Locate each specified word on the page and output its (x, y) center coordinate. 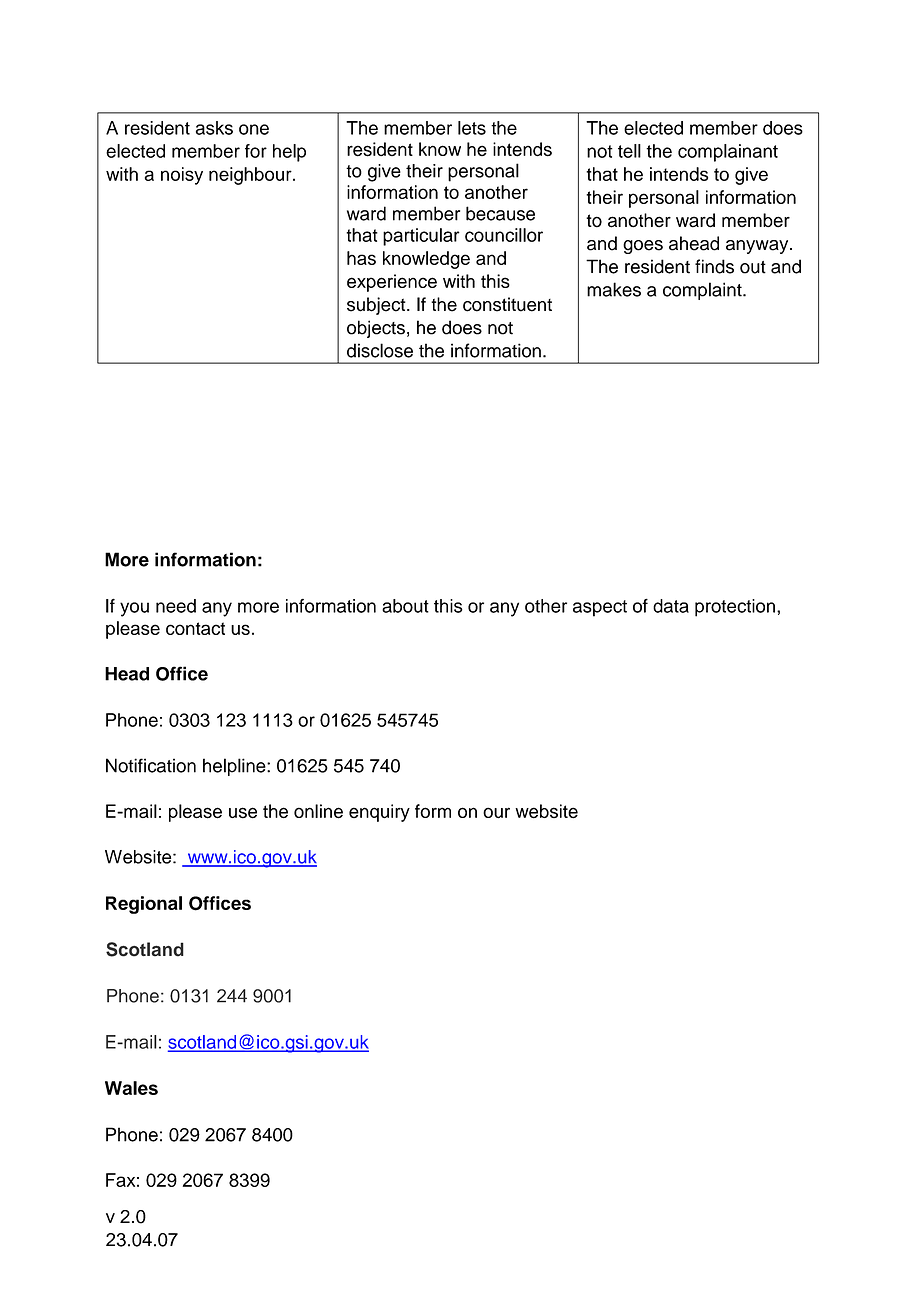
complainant (728, 153)
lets (472, 128)
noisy (182, 176)
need (176, 606)
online (318, 811)
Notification (151, 765)
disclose (380, 350)
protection (735, 608)
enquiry (379, 813)
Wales (131, 1088)
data (671, 606)
